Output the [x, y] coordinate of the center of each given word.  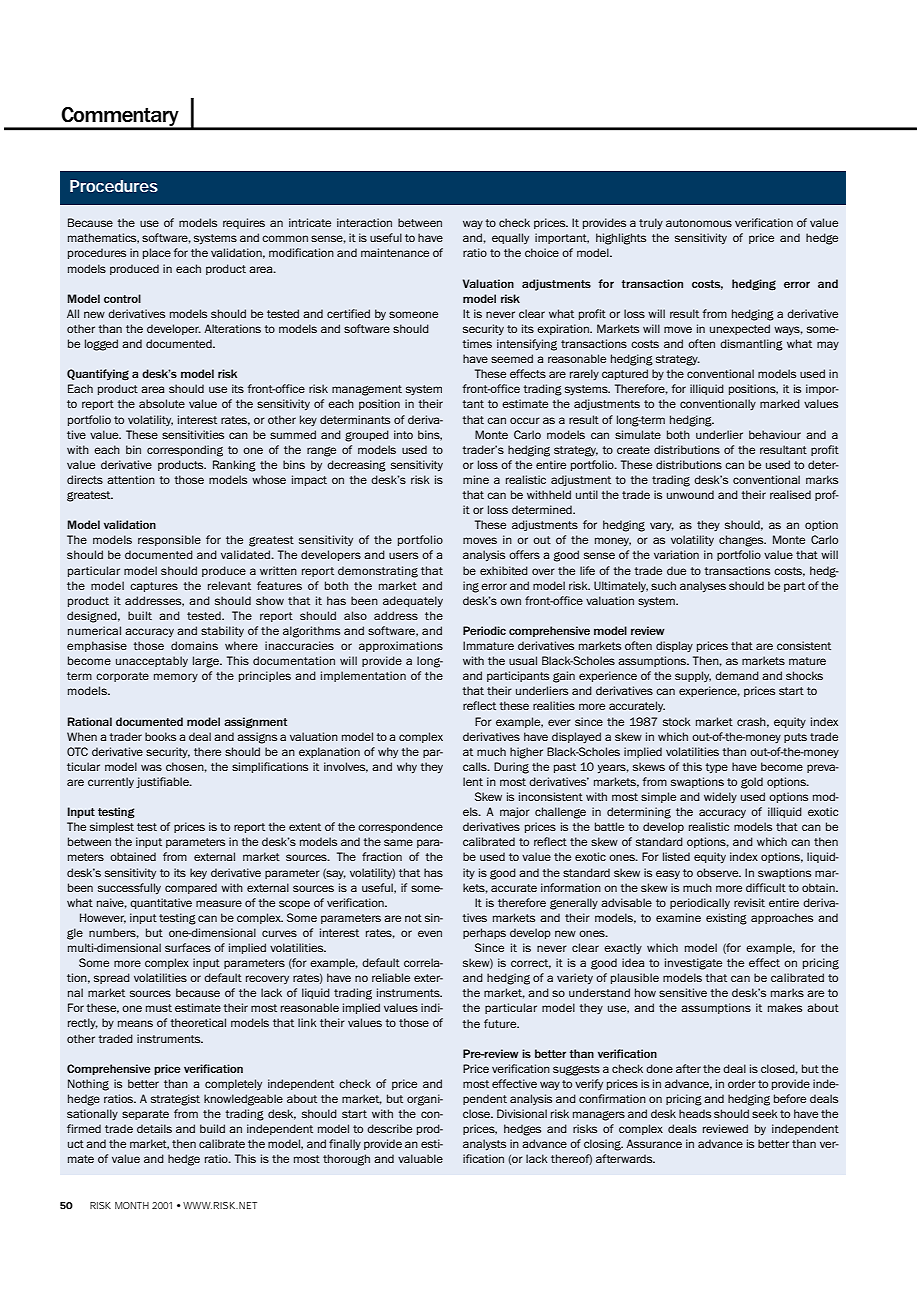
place [157, 253]
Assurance [654, 1143]
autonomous [699, 223]
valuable [420, 1158]
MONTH [132, 1205]
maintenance [395, 252]
